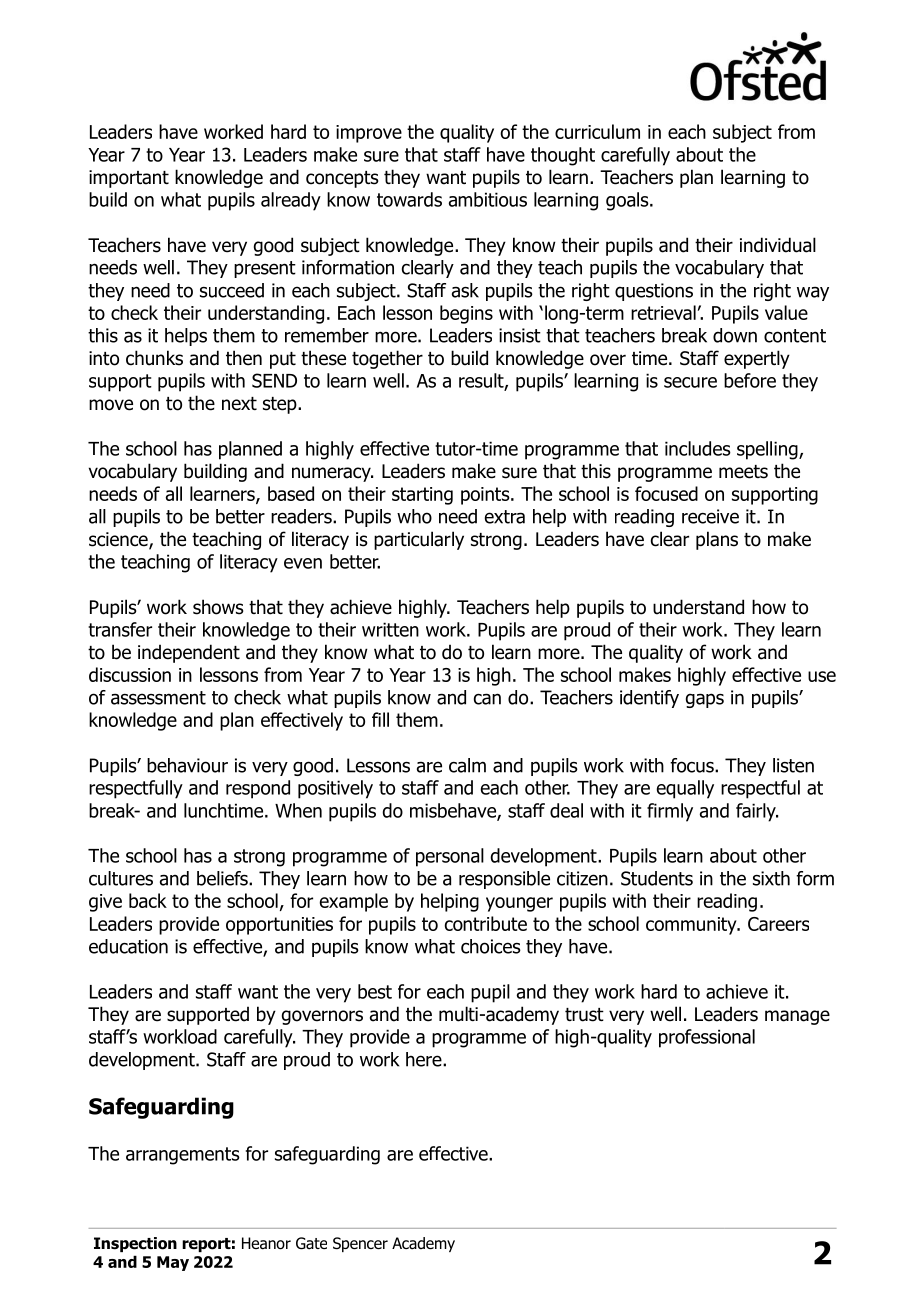  I want to click on beliefs, so click(223, 878).
